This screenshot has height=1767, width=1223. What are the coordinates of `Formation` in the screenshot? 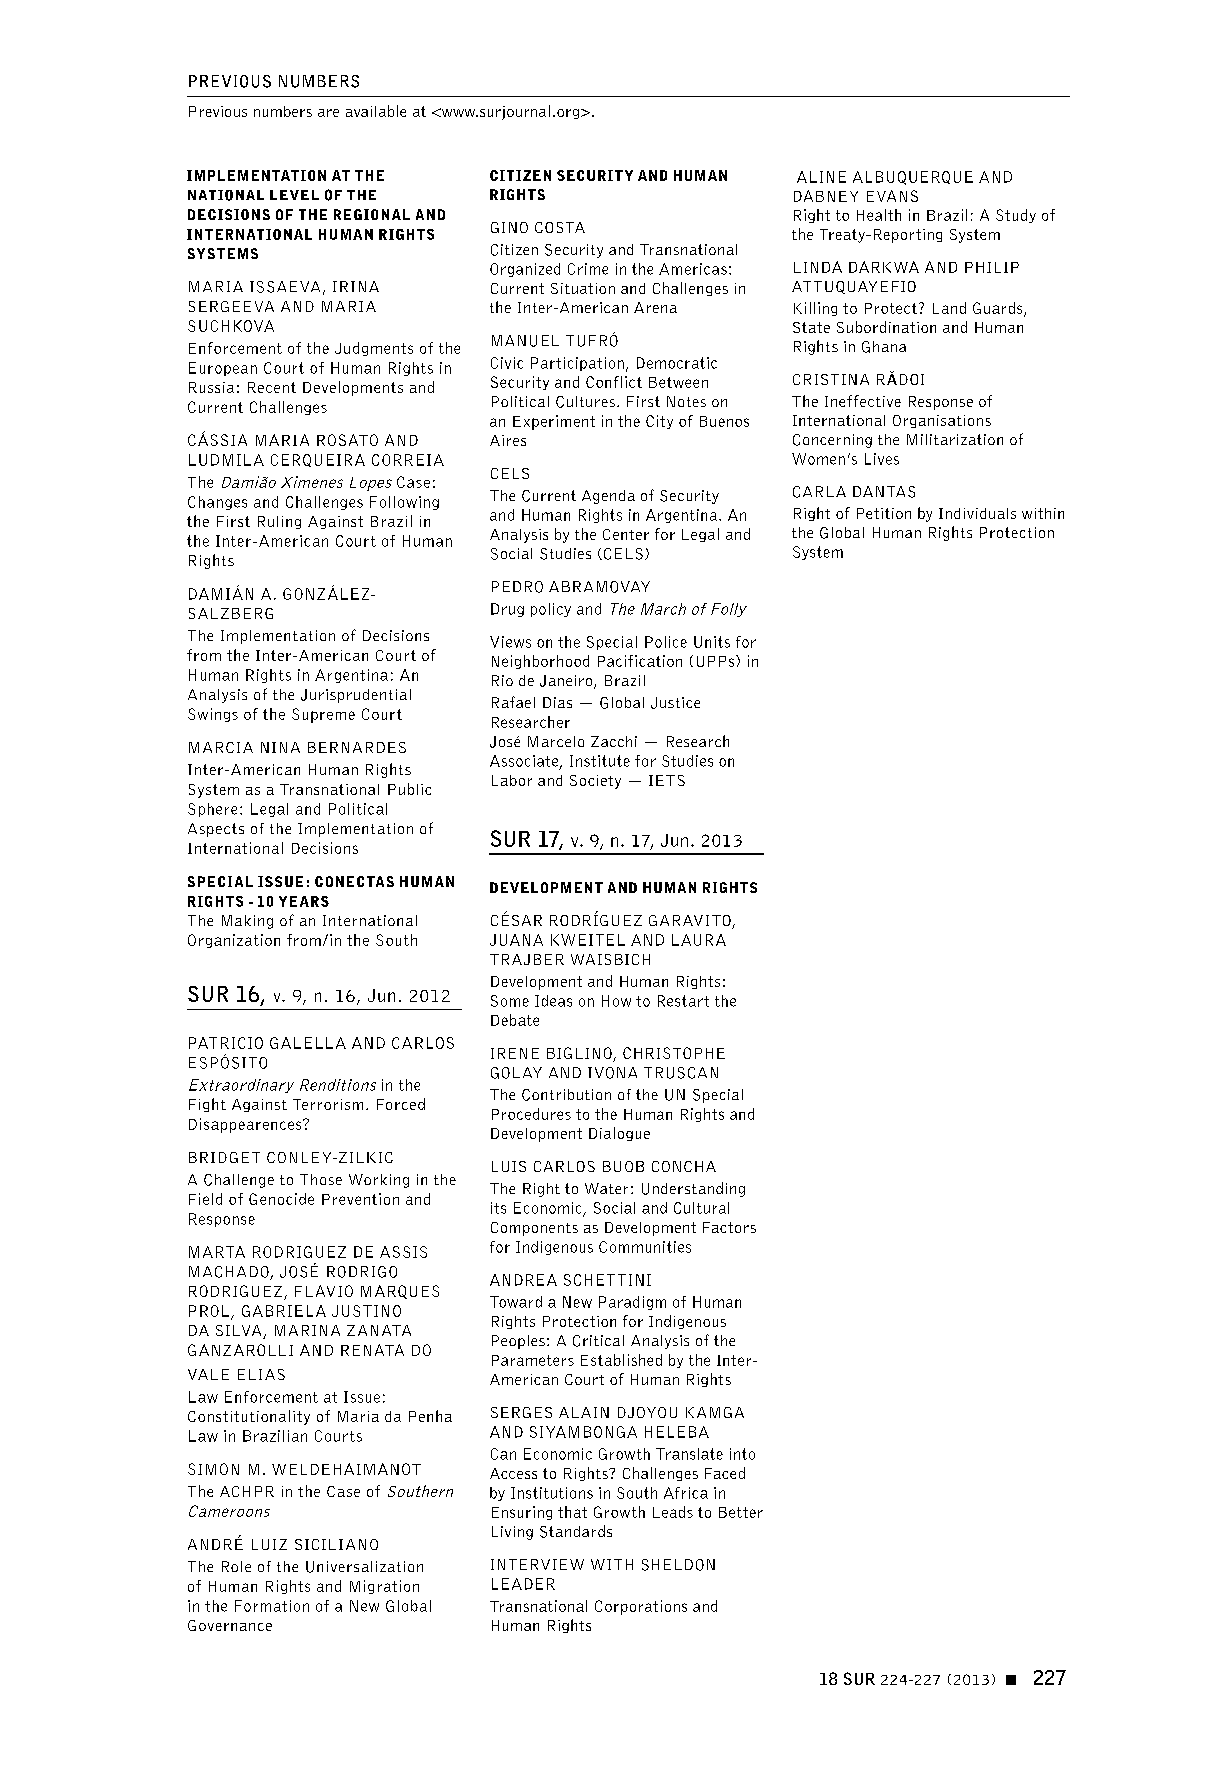 It's located at (272, 1606).
